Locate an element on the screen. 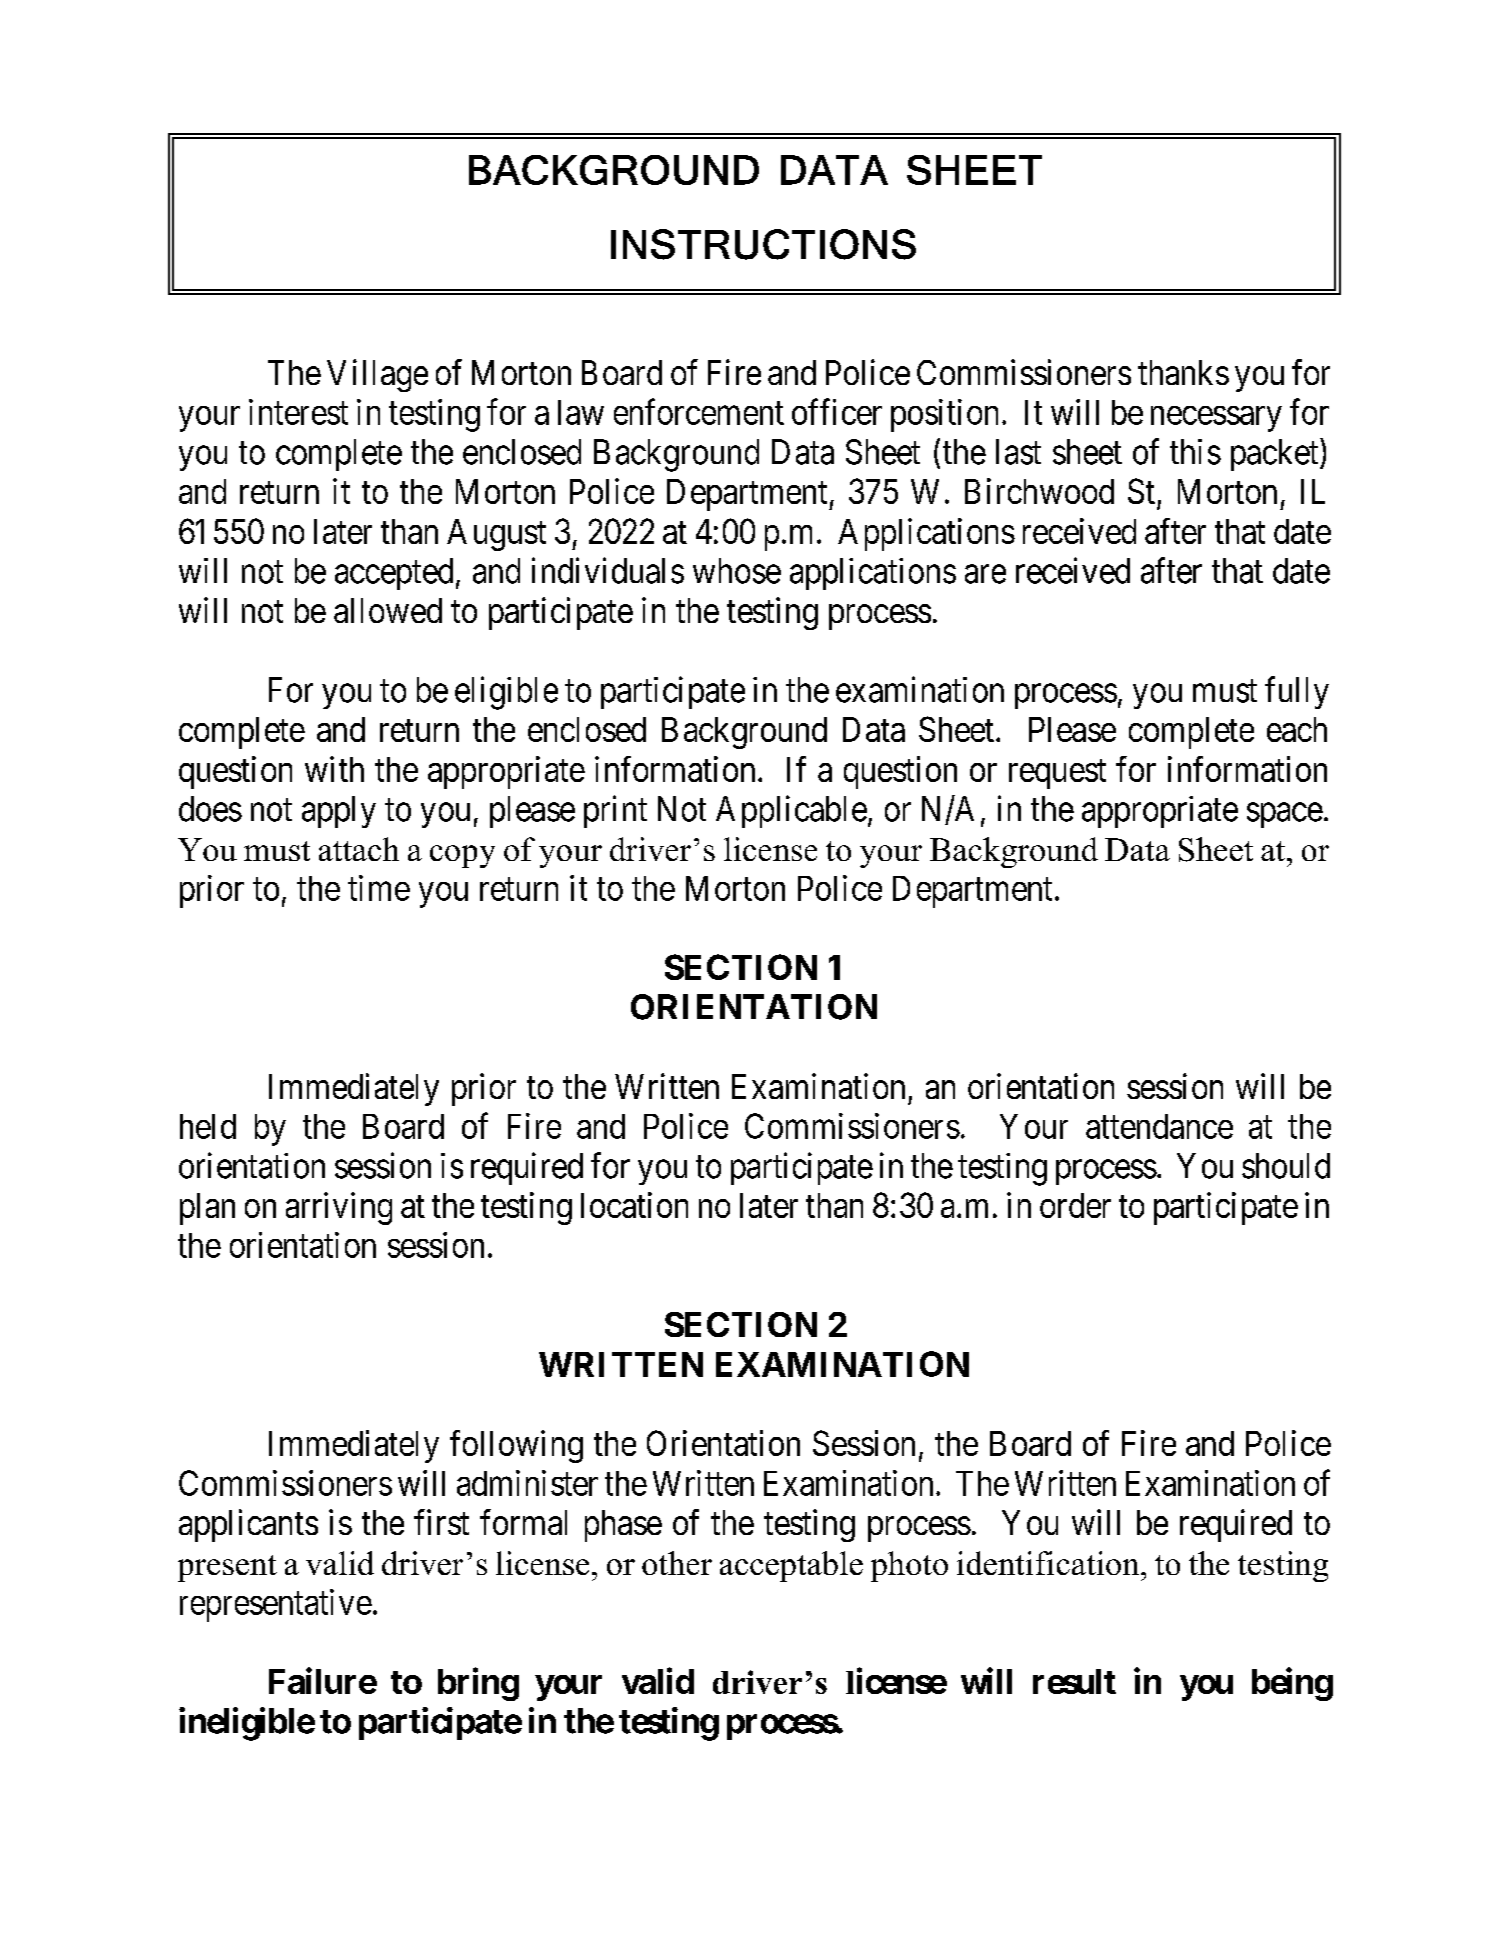 The width and height of the screenshot is (1508, 1951). time is located at coordinates (379, 888).
